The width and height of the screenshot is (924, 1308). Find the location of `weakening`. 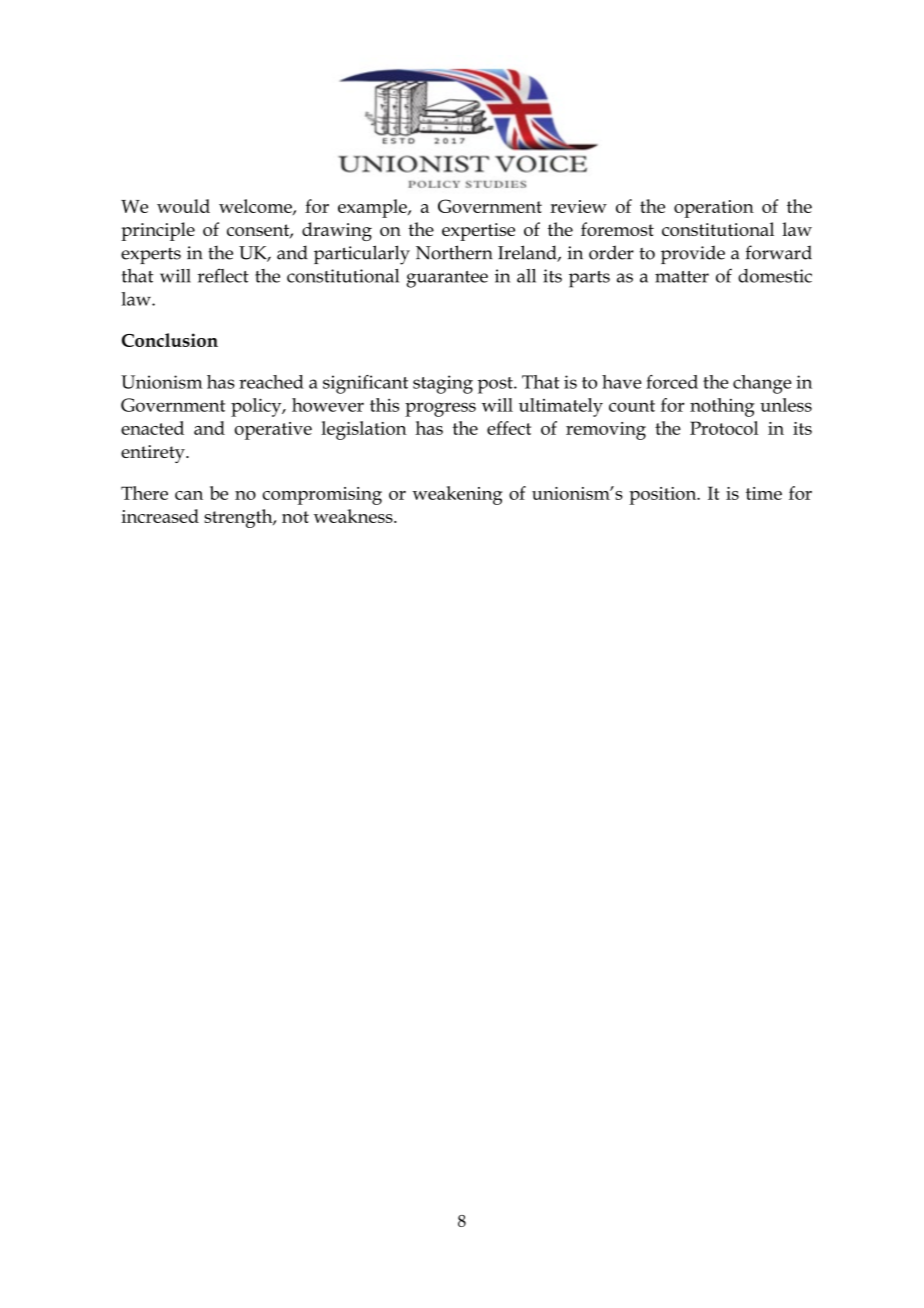

weakening is located at coordinates (457, 495).
